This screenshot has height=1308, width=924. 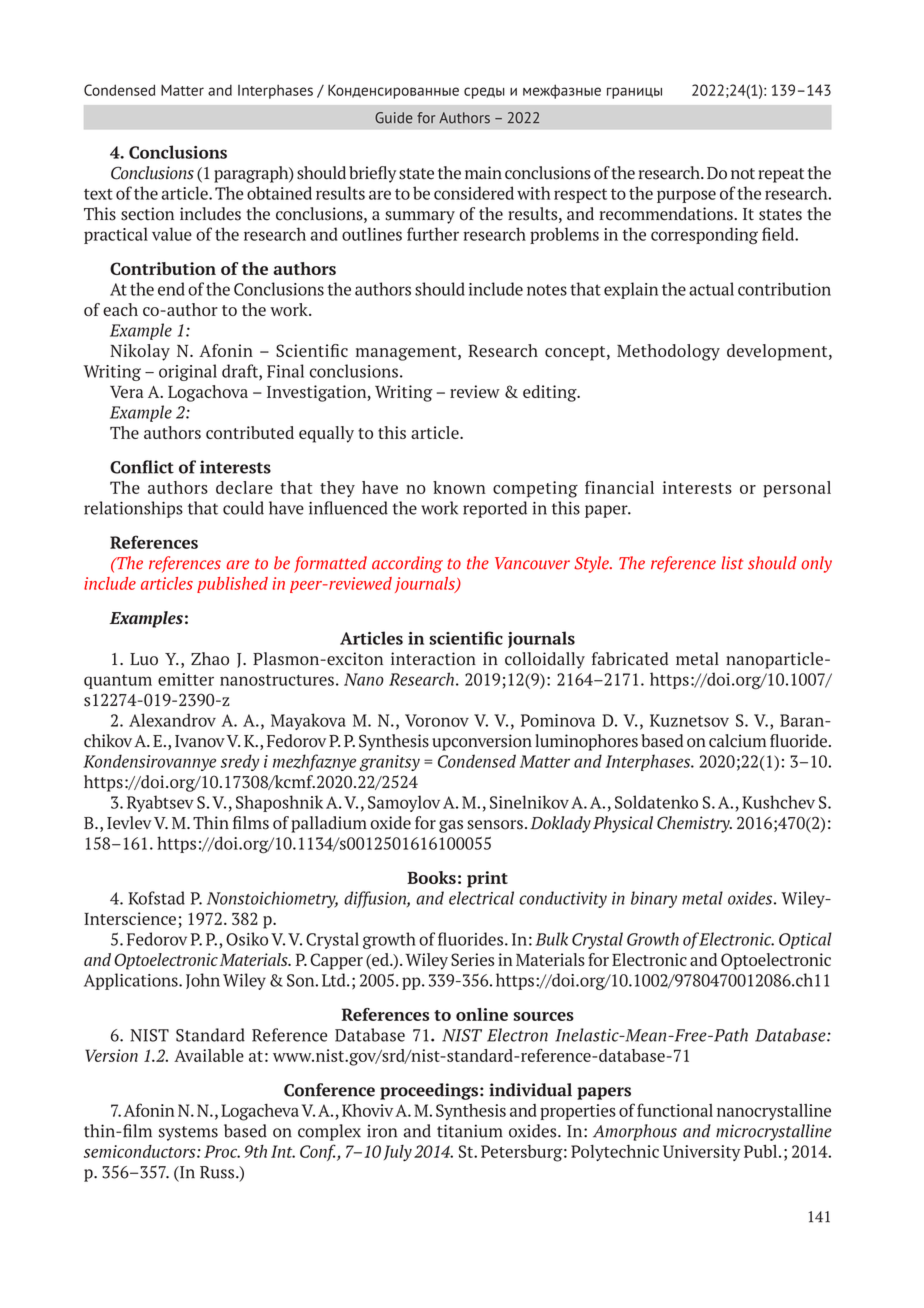 What do you see at coordinates (483, 173) in the screenshot?
I see `main` at bounding box center [483, 173].
